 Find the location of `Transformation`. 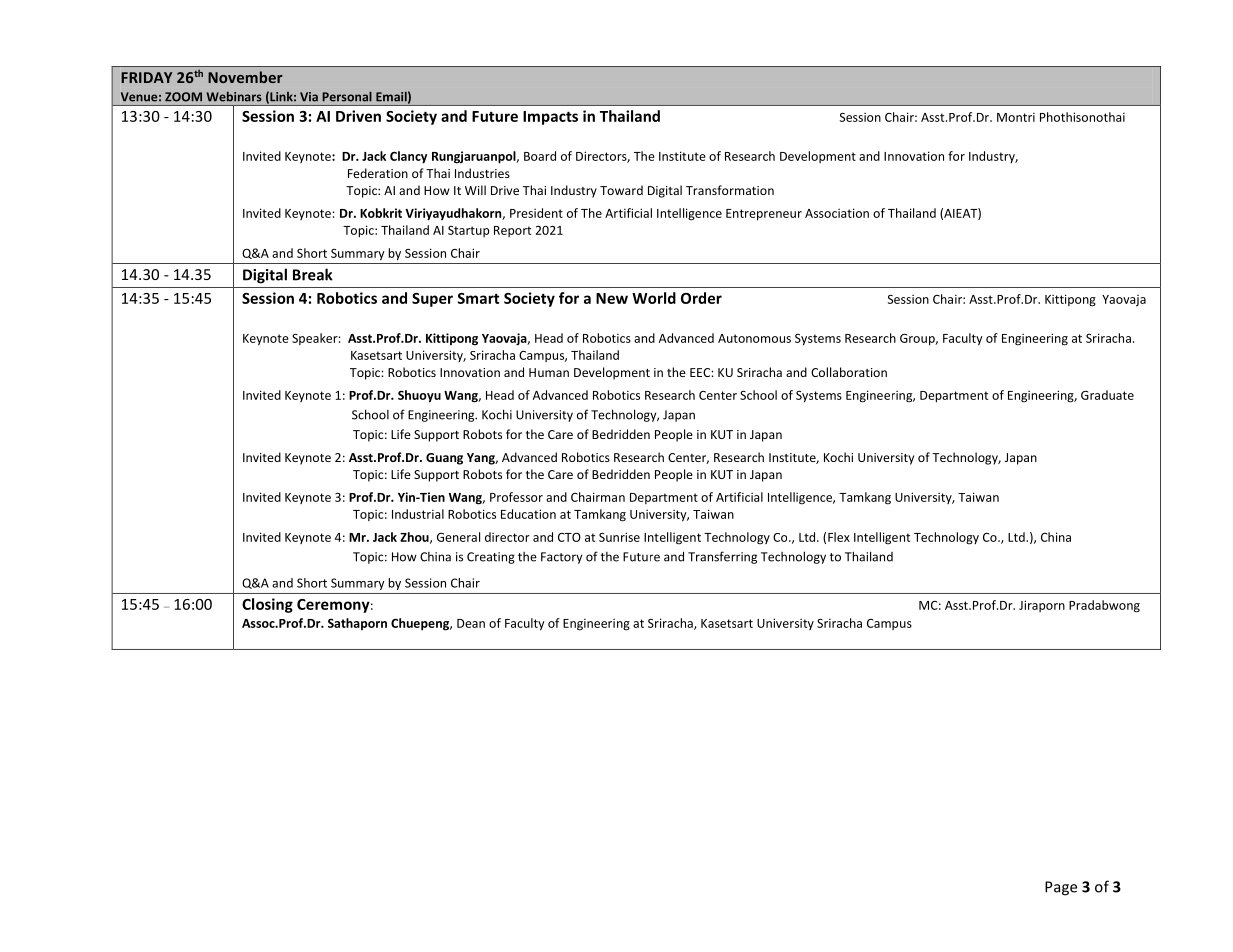

Transformation is located at coordinates (730, 190).
